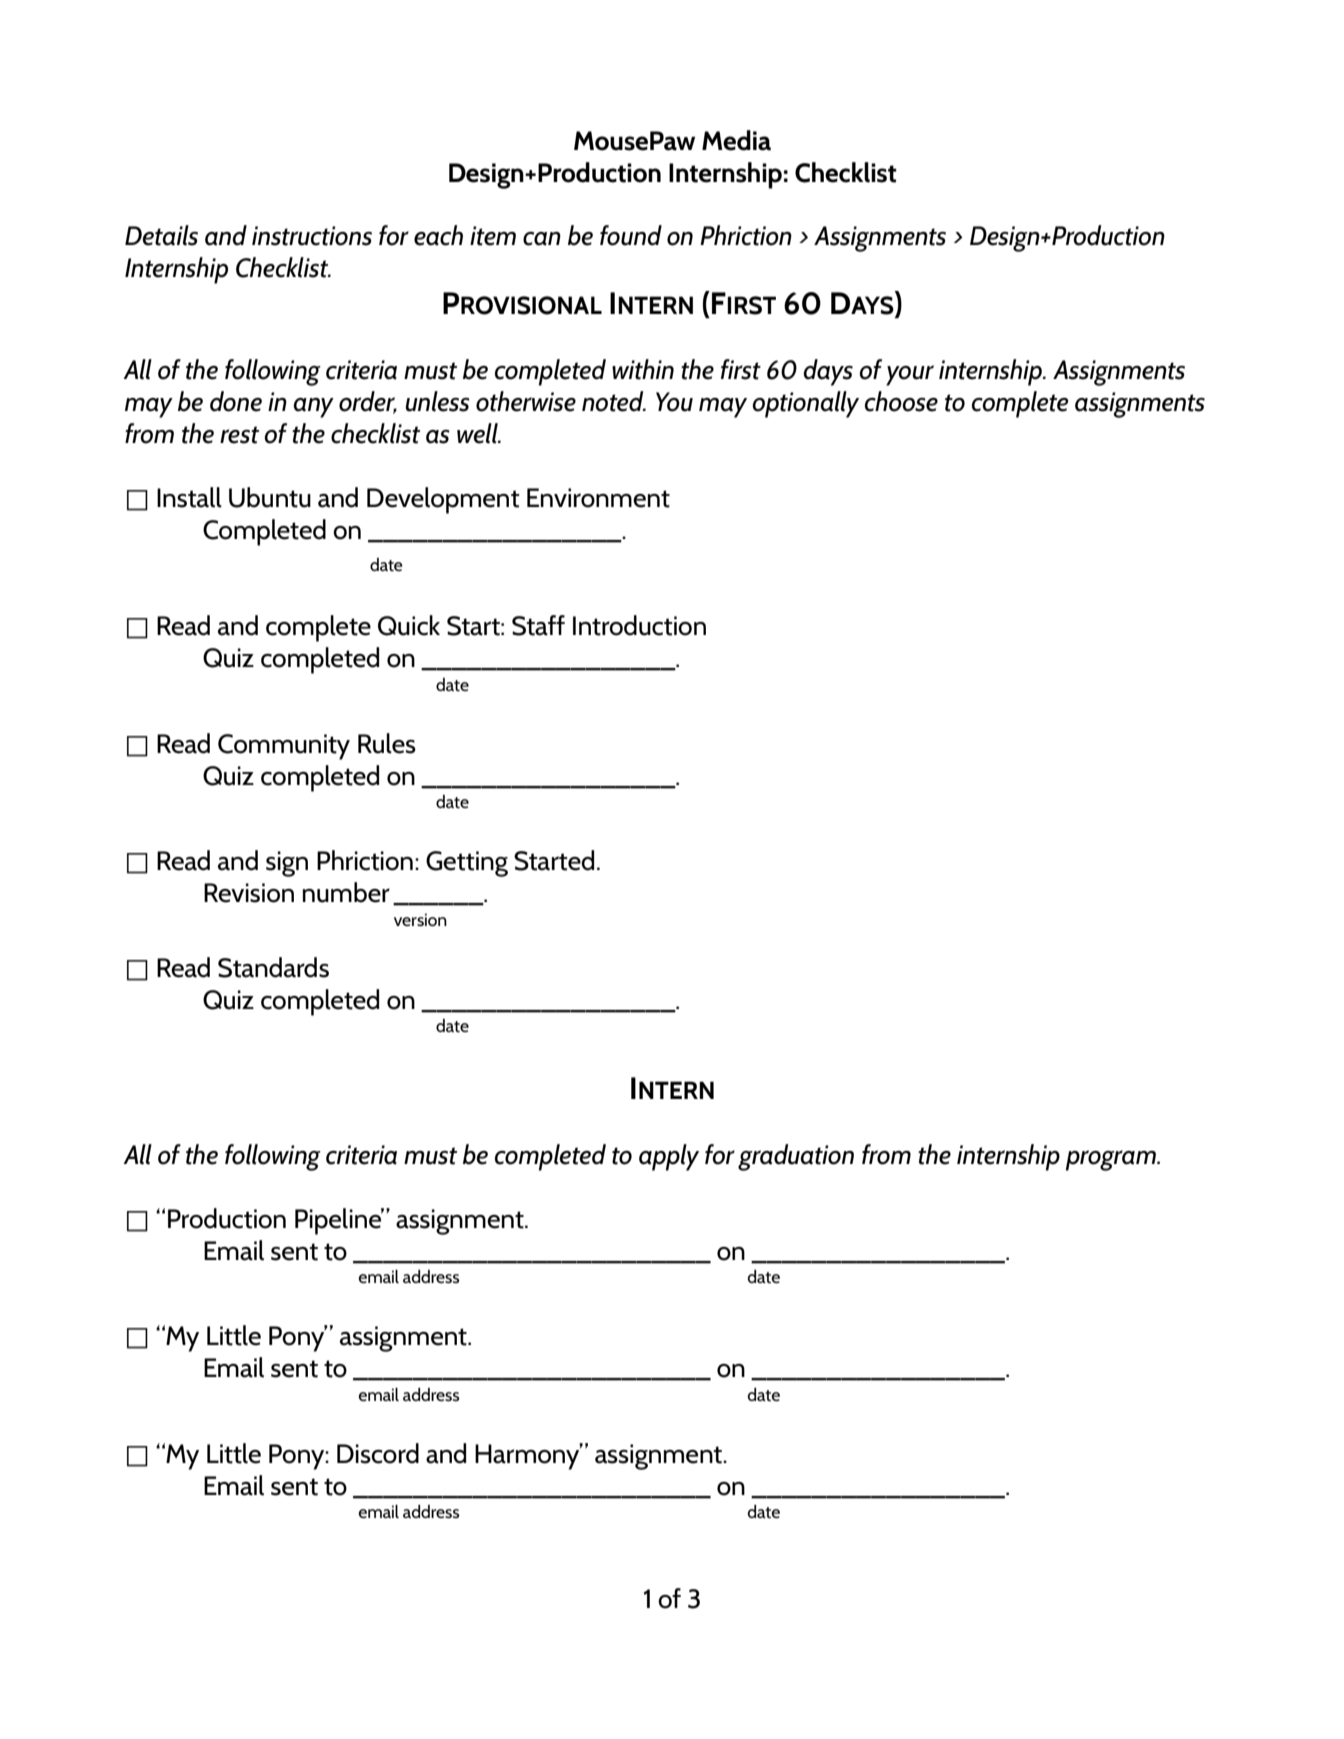 The height and width of the screenshot is (1739, 1344). Describe the element at coordinates (901, 401) in the screenshot. I see `choose` at that location.
